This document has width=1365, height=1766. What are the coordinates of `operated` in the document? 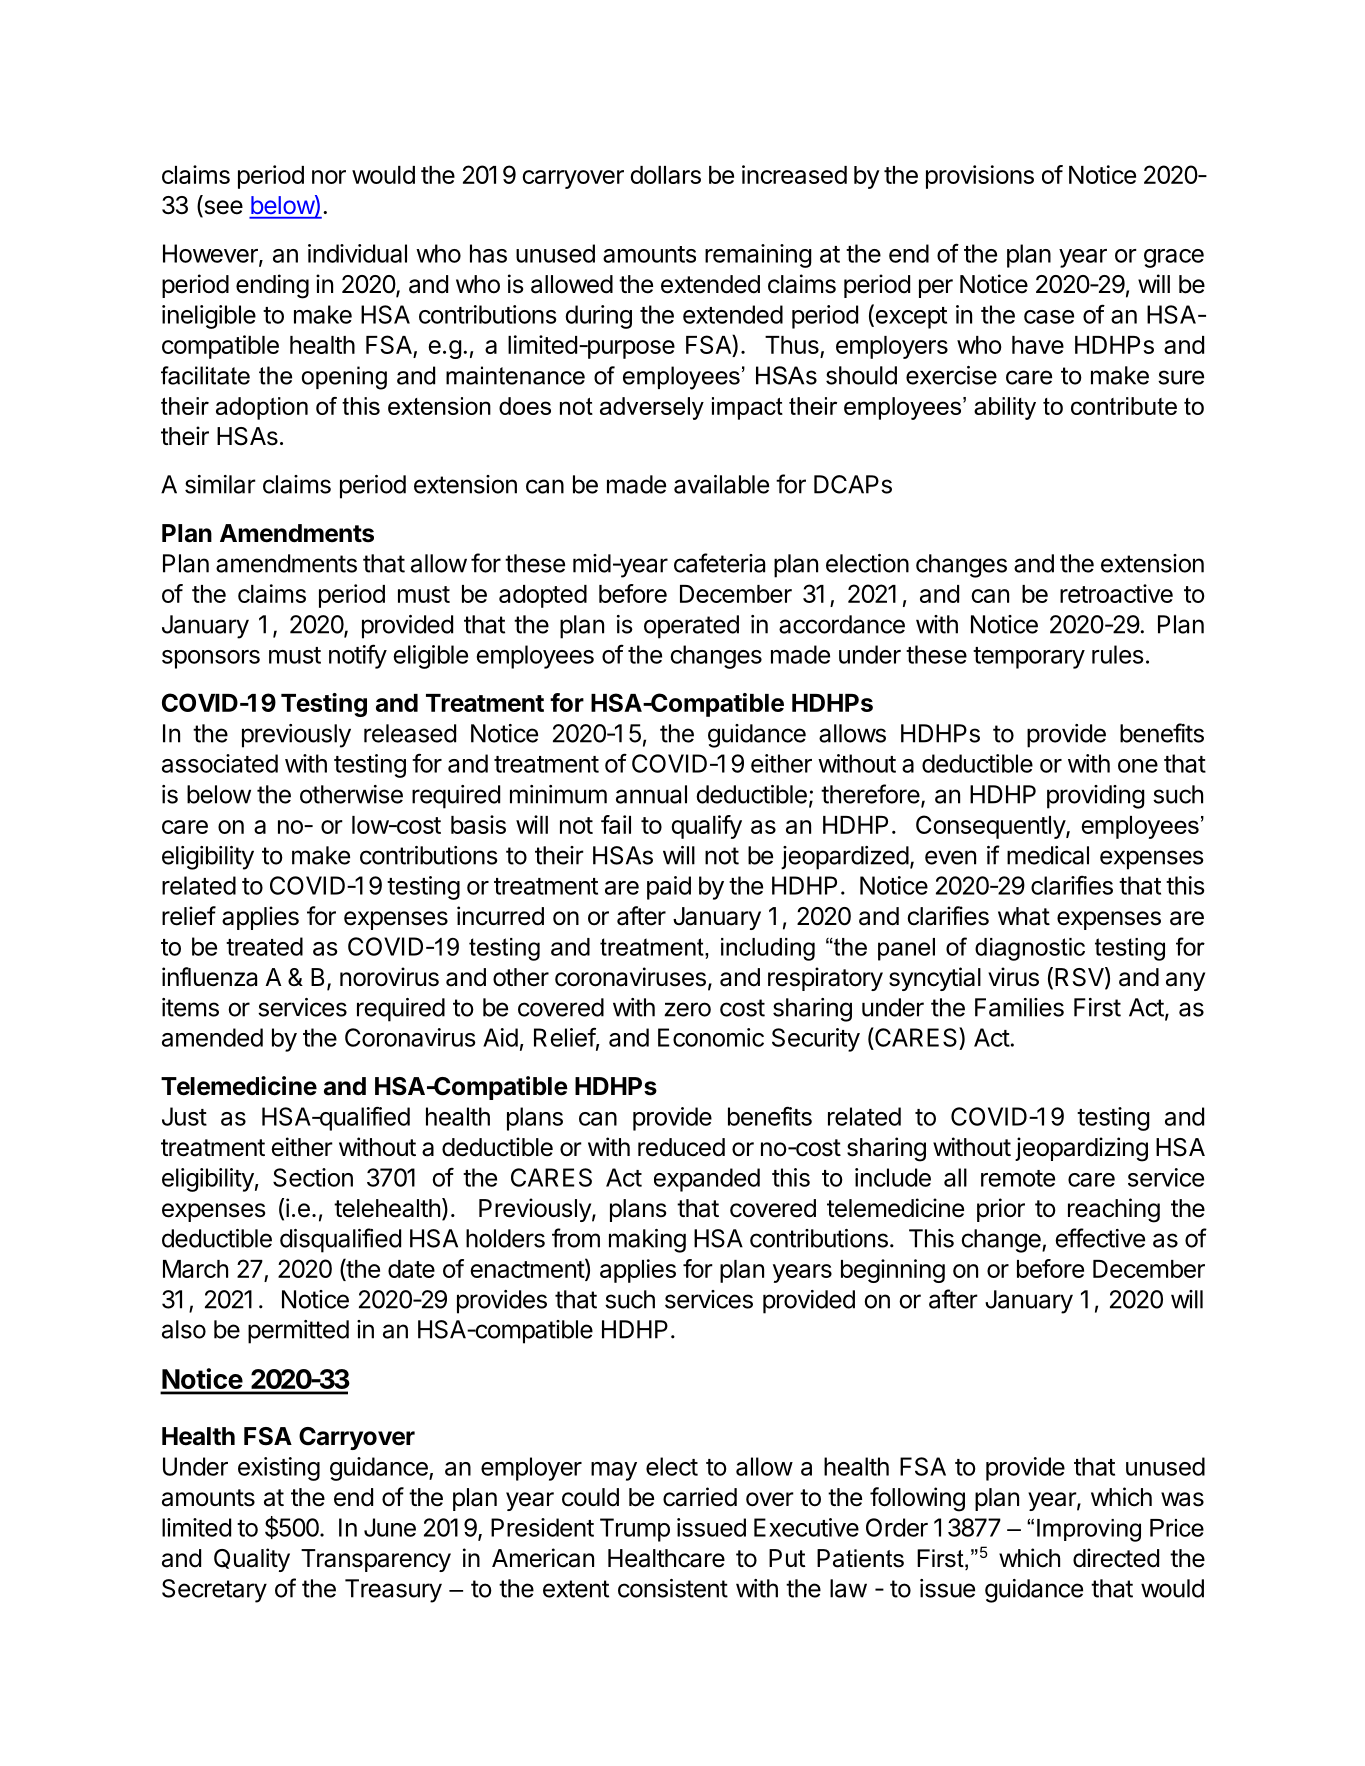 It's located at (691, 627).
